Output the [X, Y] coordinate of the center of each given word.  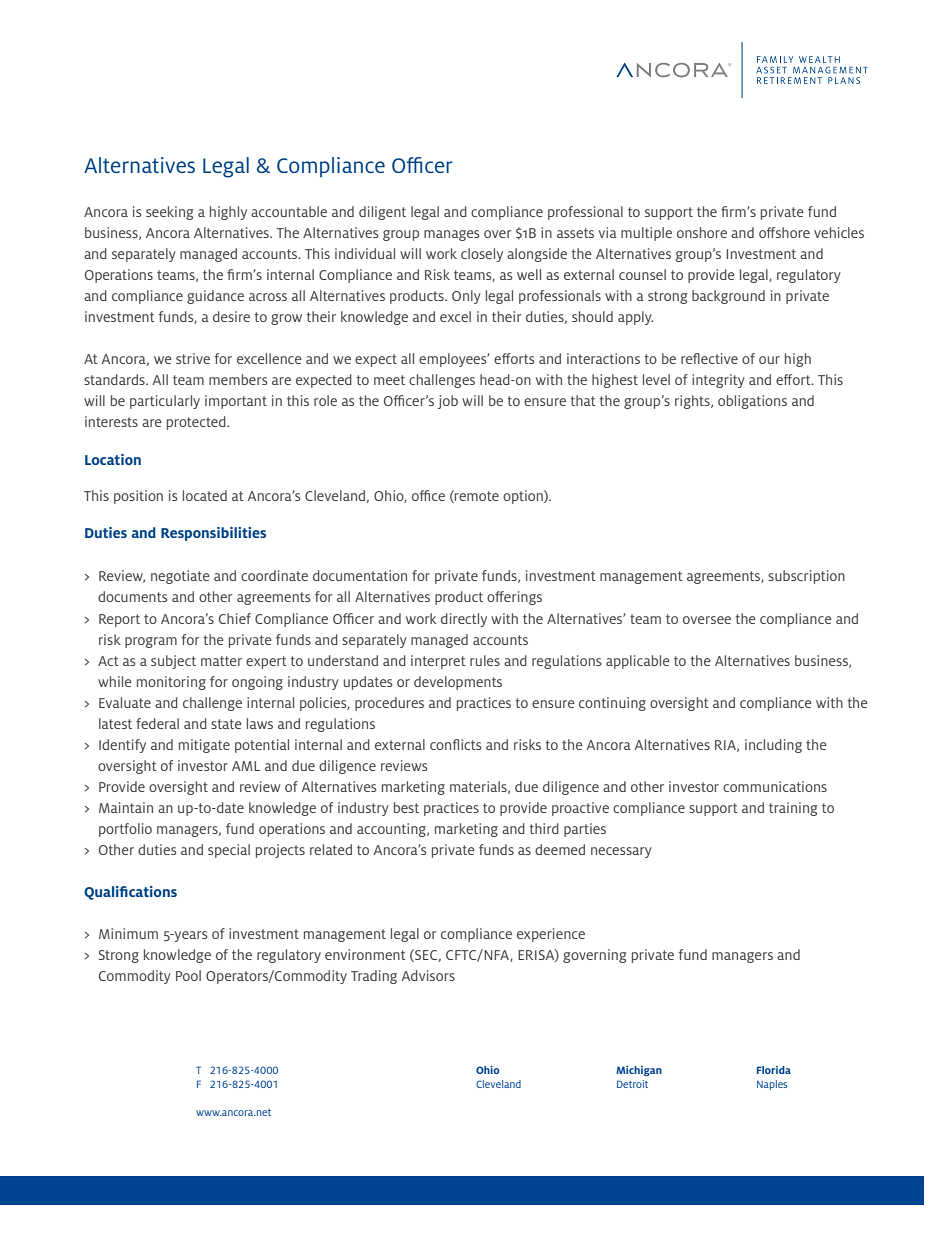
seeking [169, 213]
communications [775, 786]
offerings [514, 598]
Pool [188, 975]
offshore [784, 232]
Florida [774, 1070]
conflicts [456, 744]
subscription [806, 577]
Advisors [428, 975]
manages [452, 235]
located [205, 495]
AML [246, 766]
